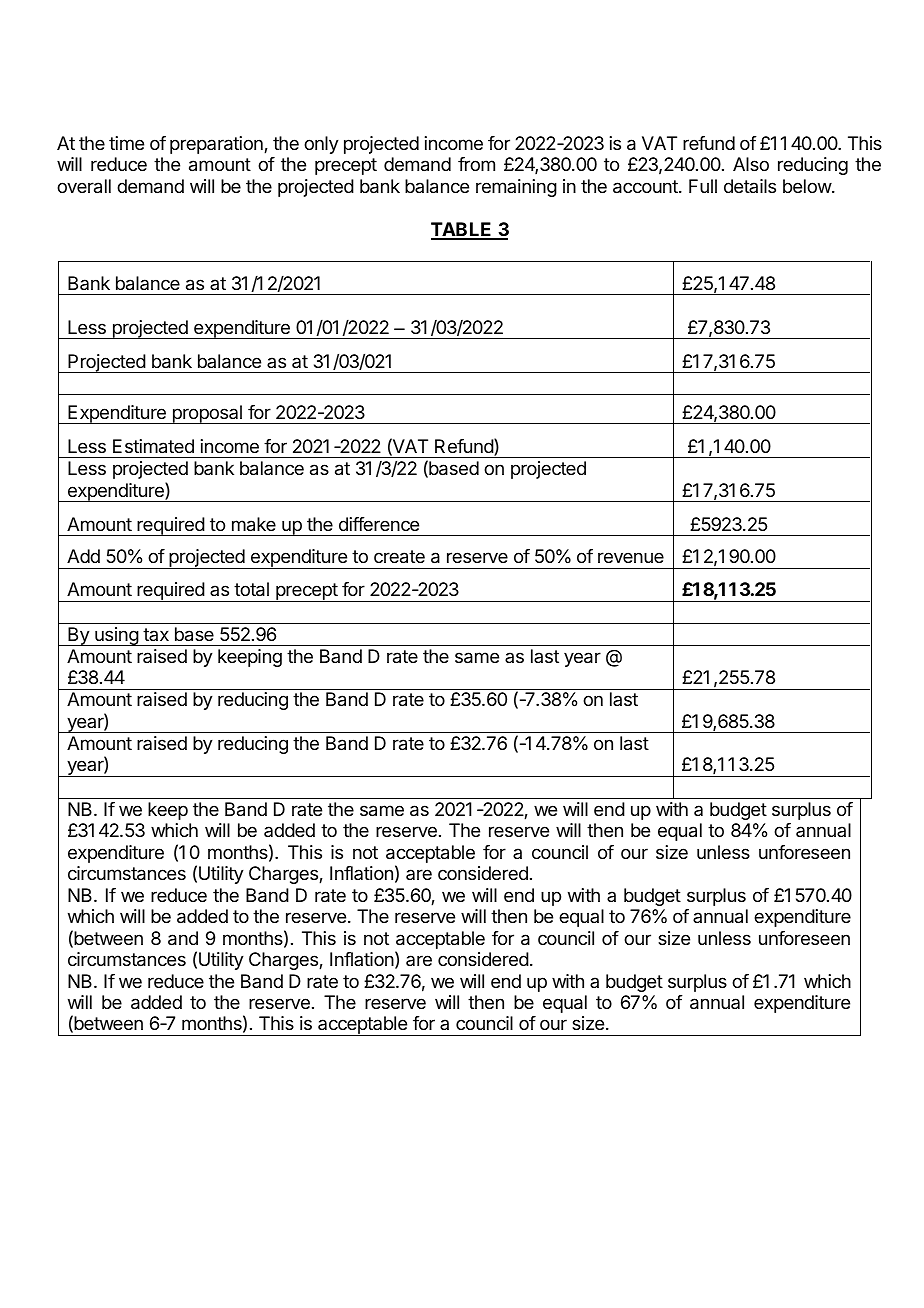  What do you see at coordinates (751, 164) in the image?
I see `Also` at bounding box center [751, 164].
